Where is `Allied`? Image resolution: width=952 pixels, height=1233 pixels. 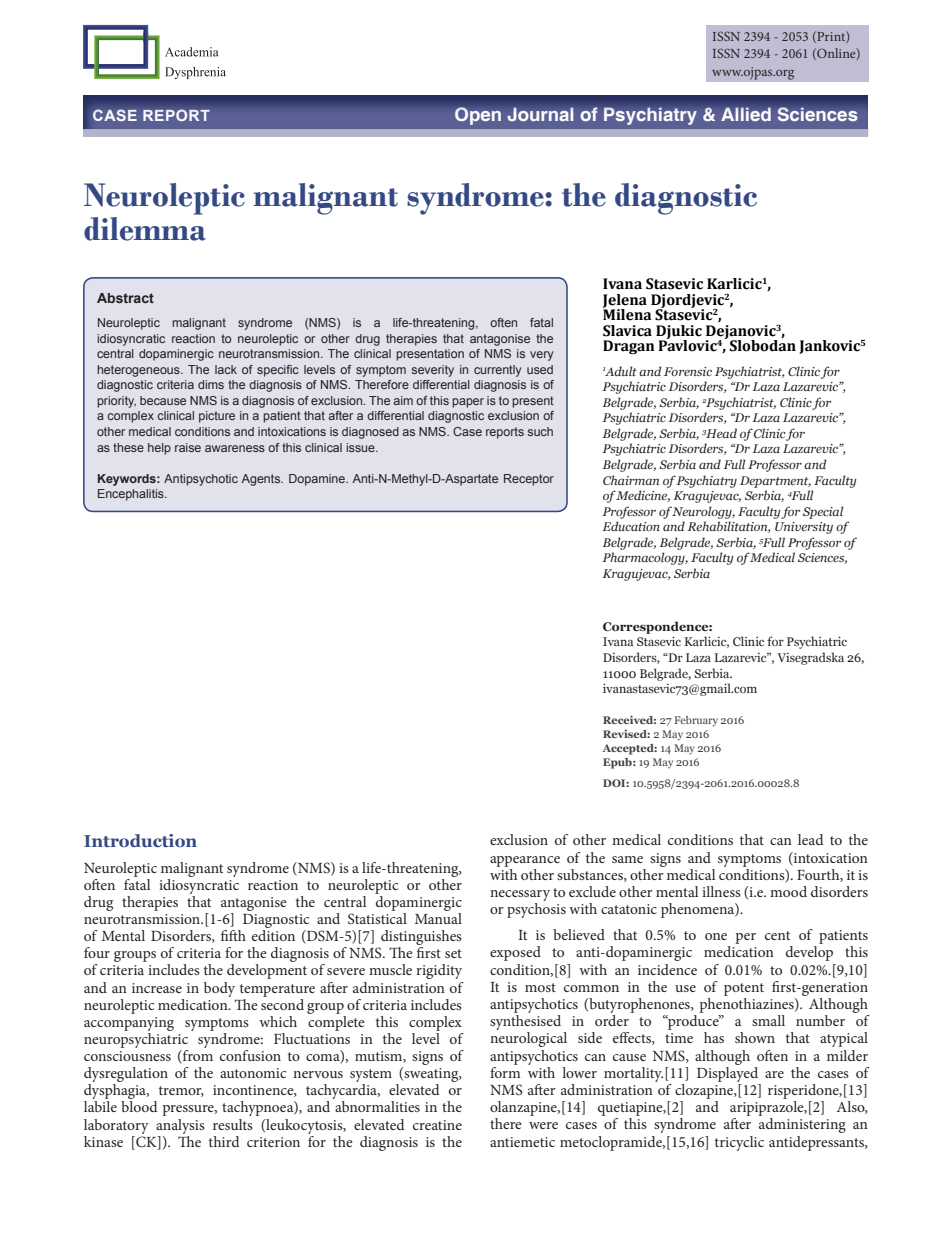 Allied is located at coordinates (746, 114).
